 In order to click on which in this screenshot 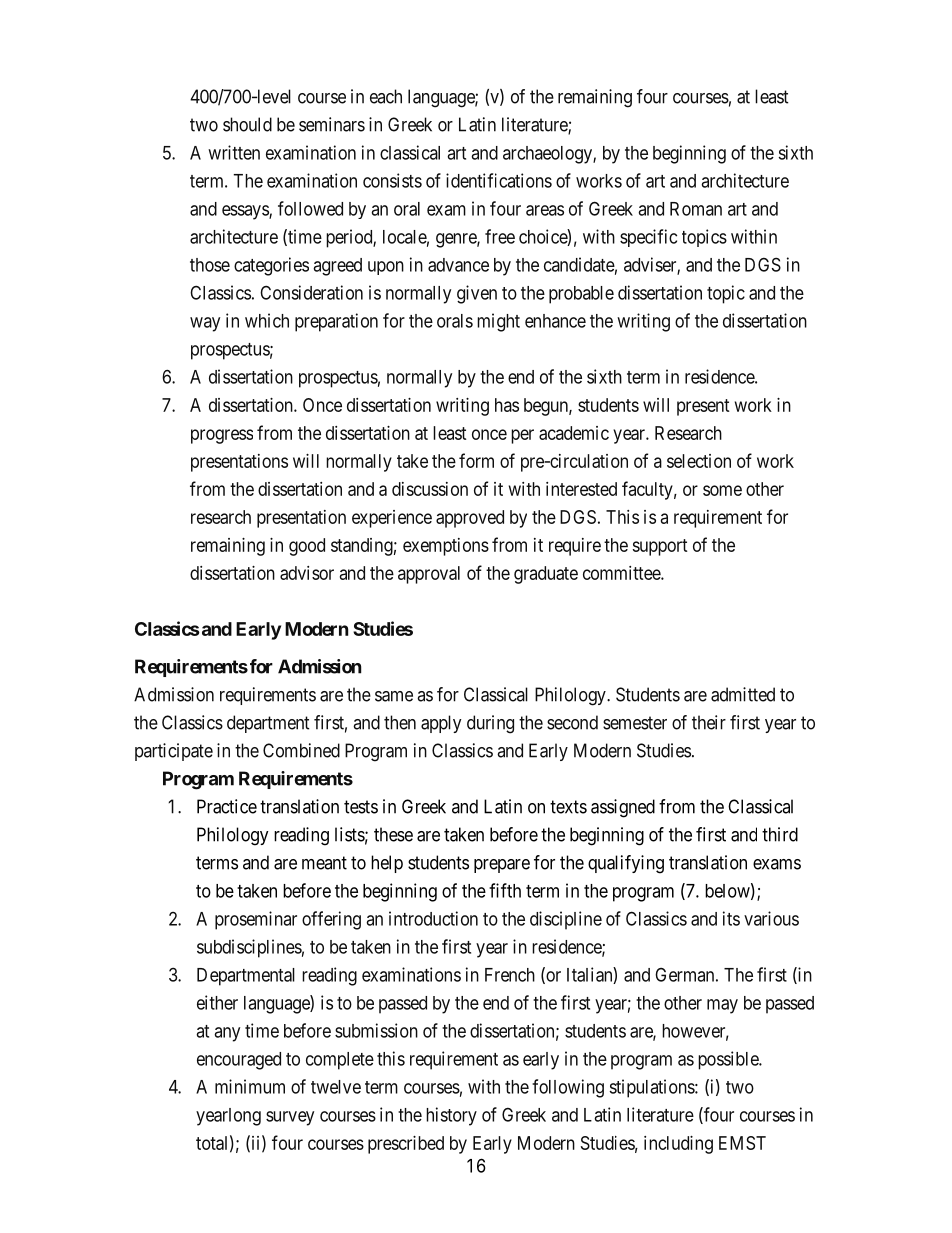, I will do `click(267, 320)`.
